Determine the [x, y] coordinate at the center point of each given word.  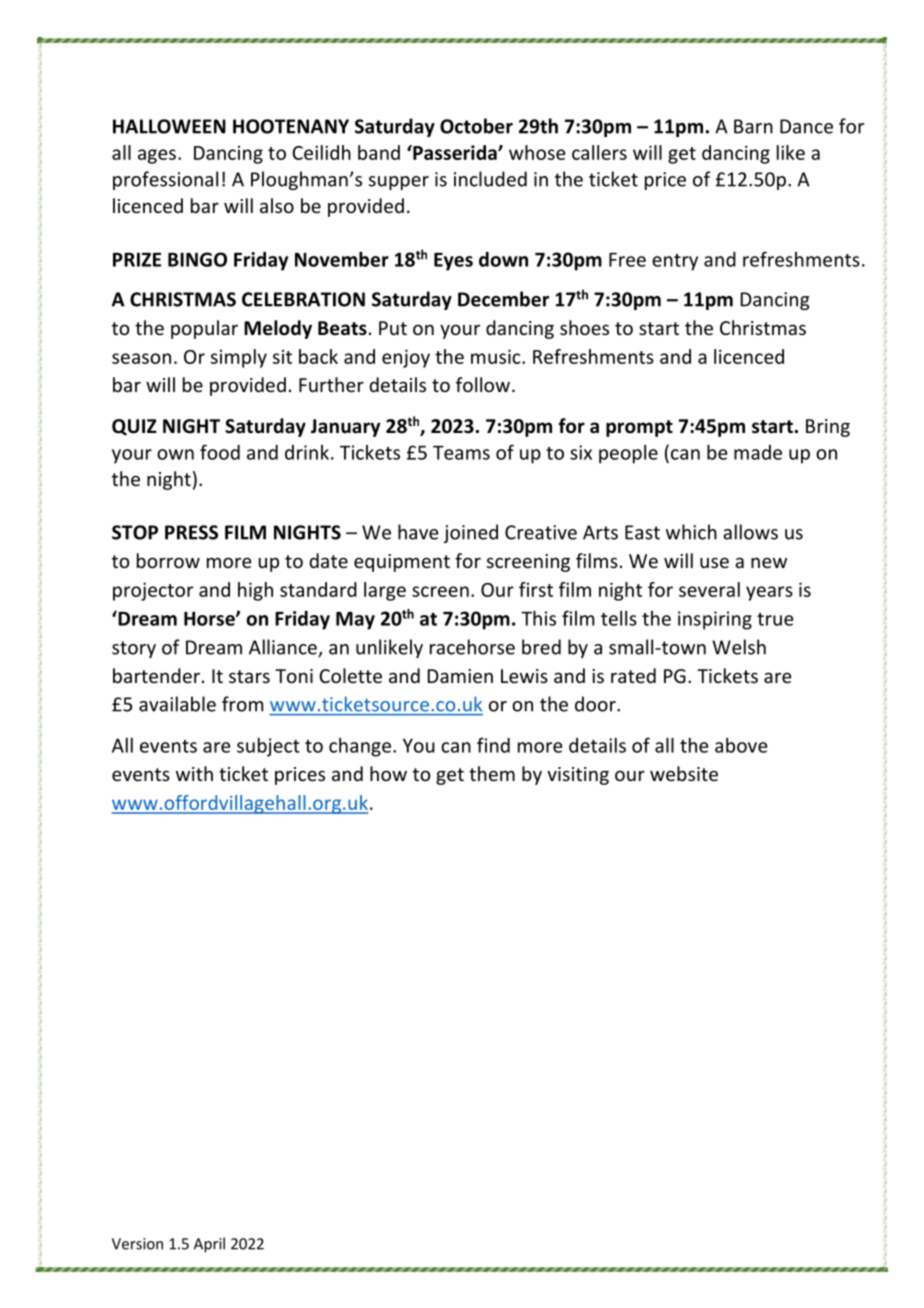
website [684, 773]
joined [471, 533]
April [209, 1245]
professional [165, 180]
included [490, 179]
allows [750, 532]
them [492, 773]
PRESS [191, 532]
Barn [753, 126]
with [194, 773]
